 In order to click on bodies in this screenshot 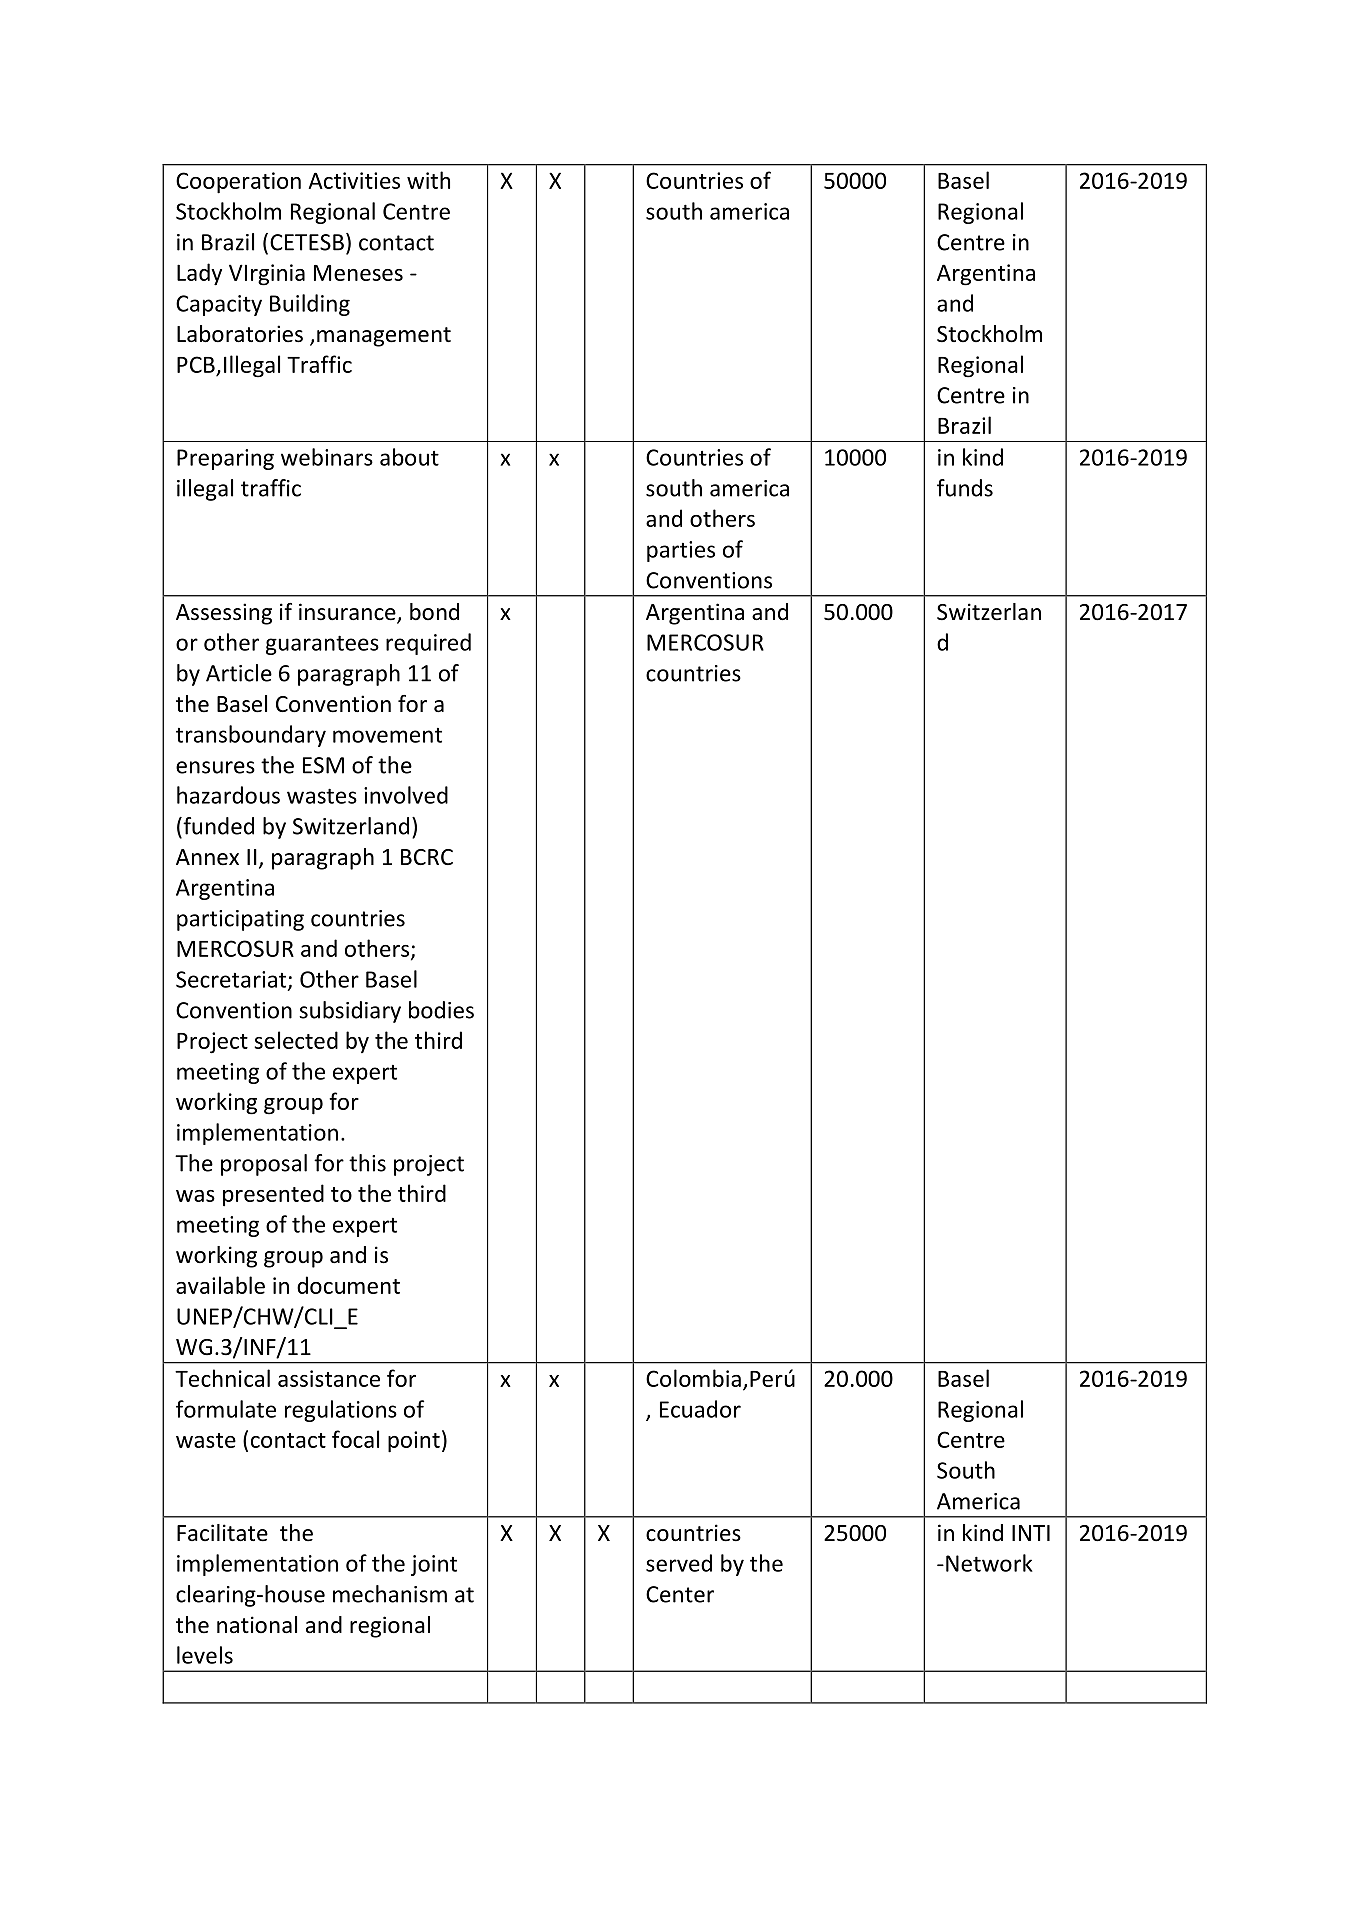, I will do `click(441, 1010)`.
